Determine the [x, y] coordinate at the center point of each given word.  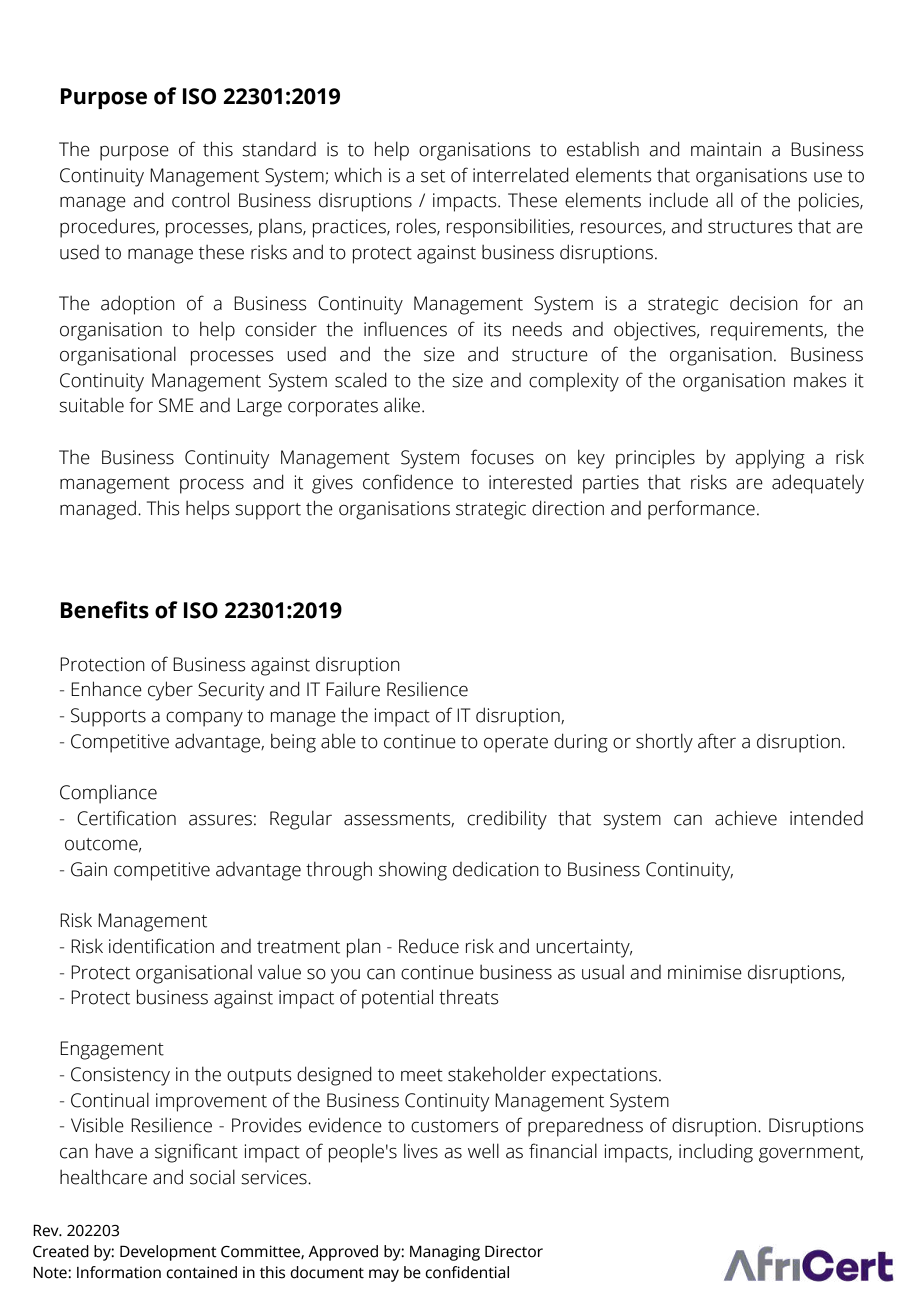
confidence [408, 482]
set [433, 176]
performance [701, 510]
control [200, 200]
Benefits [105, 610]
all [724, 200]
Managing [445, 1253]
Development [168, 1253]
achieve [746, 818]
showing [413, 871]
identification [161, 946]
